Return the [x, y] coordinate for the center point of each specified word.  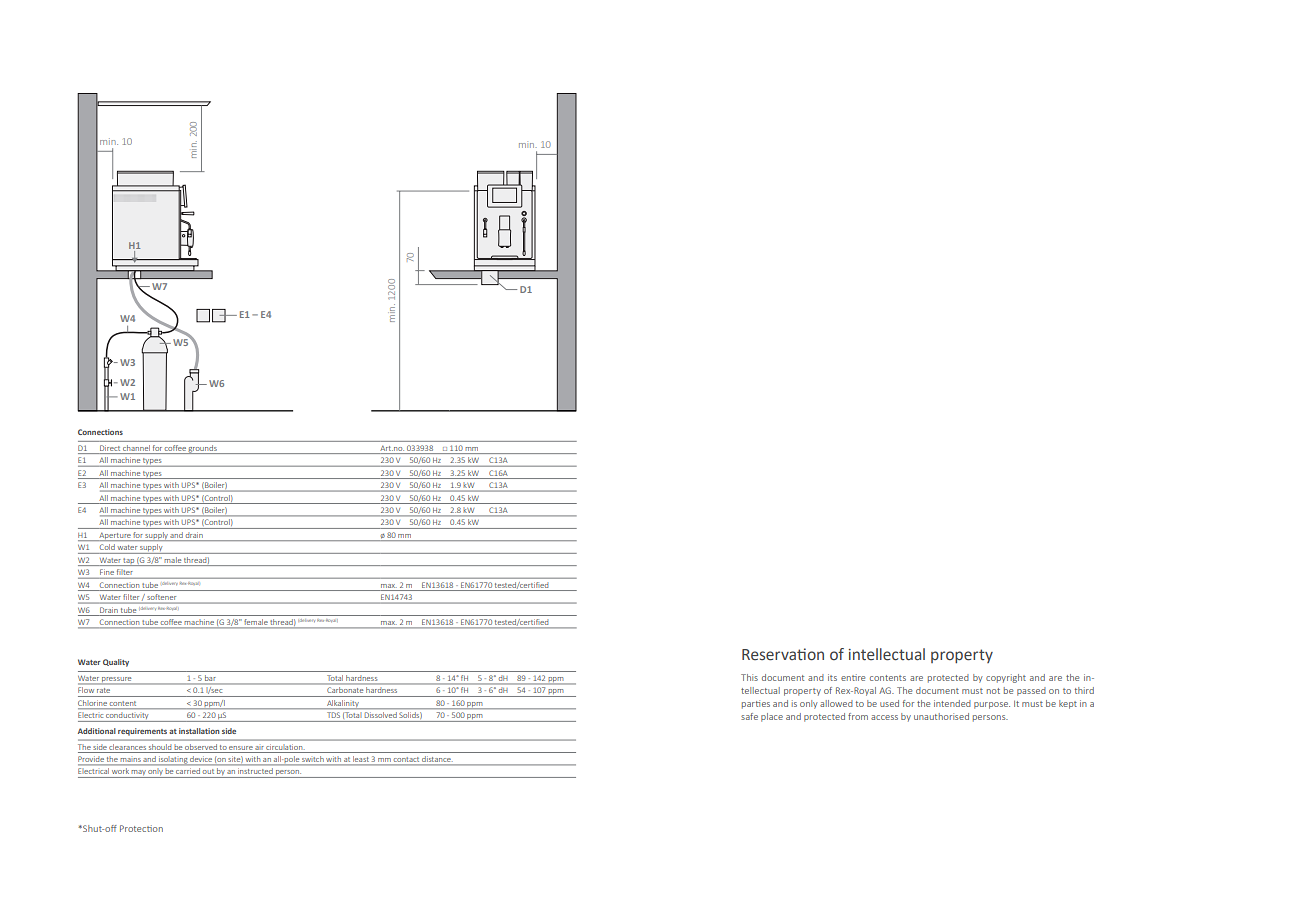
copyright [1006, 678]
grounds [203, 449]
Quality [116, 663]
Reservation [783, 654]
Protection [141, 828]
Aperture [115, 536]
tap [129, 562]
